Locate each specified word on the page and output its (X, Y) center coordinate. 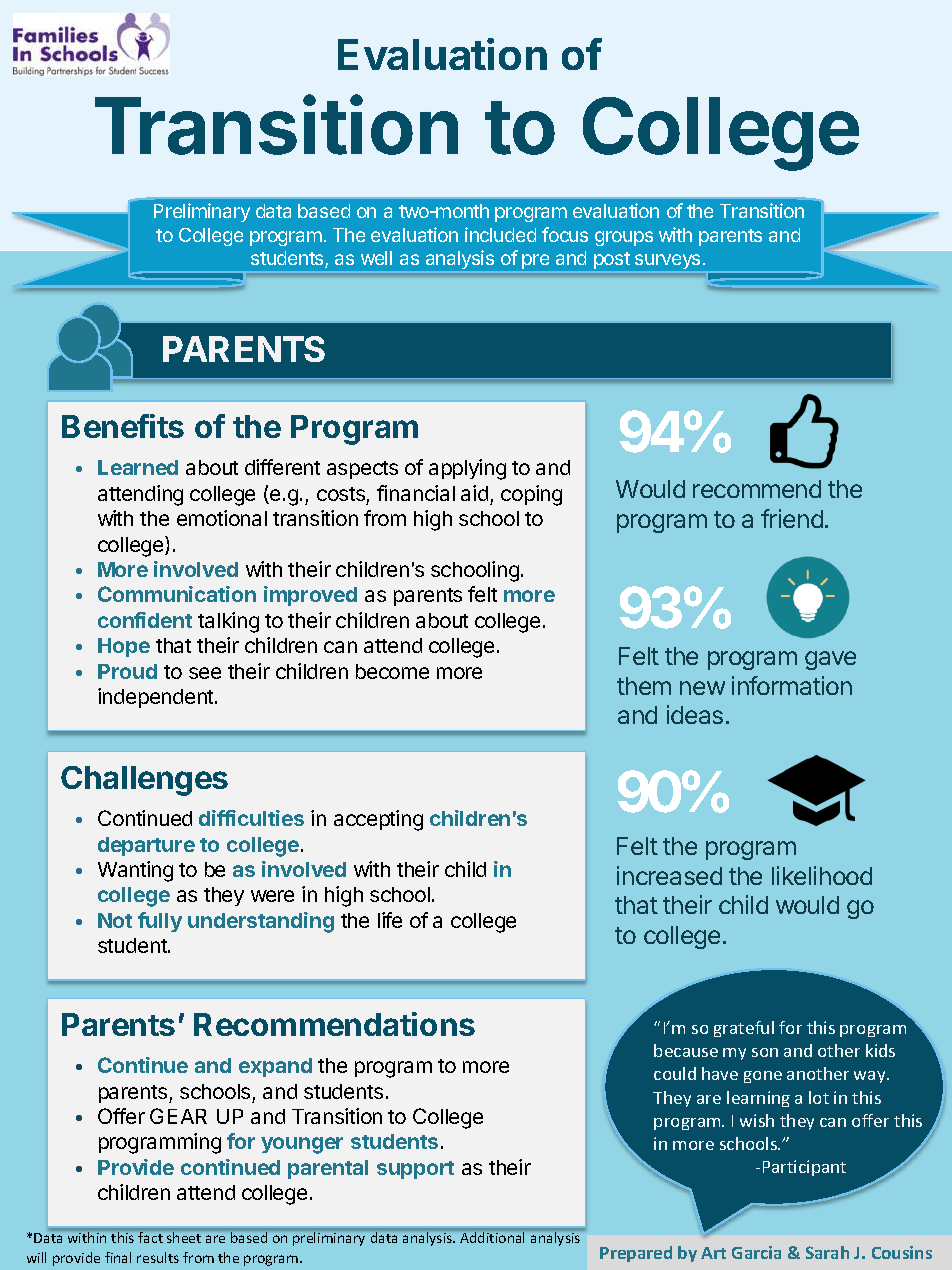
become (392, 671)
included (500, 234)
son (765, 1052)
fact (150, 1237)
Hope (124, 647)
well (376, 258)
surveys (668, 263)
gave (830, 660)
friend (792, 518)
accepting (378, 820)
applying (467, 469)
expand (275, 1067)
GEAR (178, 1116)
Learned (138, 467)
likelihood (822, 875)
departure (146, 846)
